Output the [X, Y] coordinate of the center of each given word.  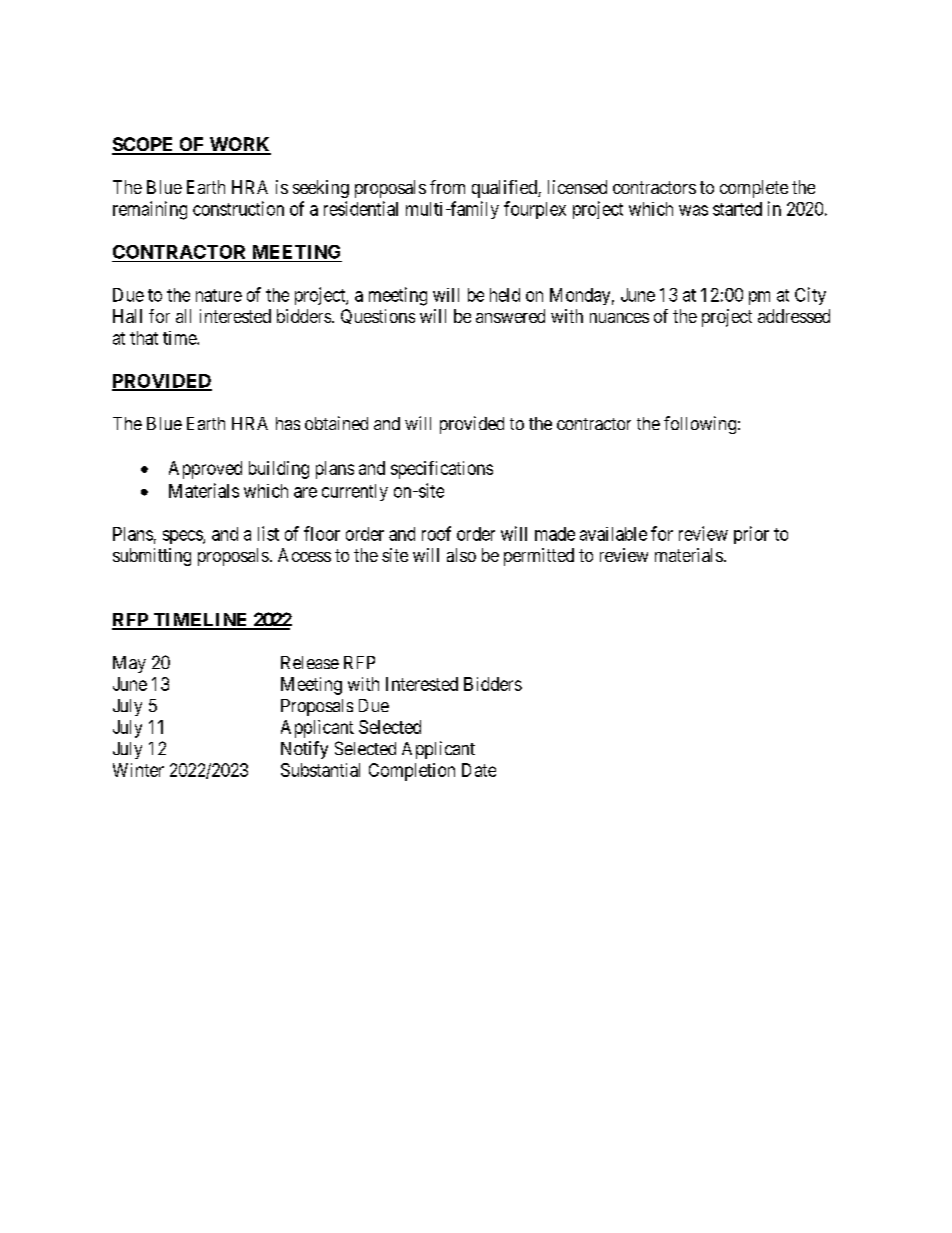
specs [183, 537]
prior [751, 535]
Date [479, 770]
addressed [794, 316]
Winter [138, 770]
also [461, 555]
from [447, 187]
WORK [239, 145]
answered [510, 316]
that [144, 338]
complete [754, 189]
